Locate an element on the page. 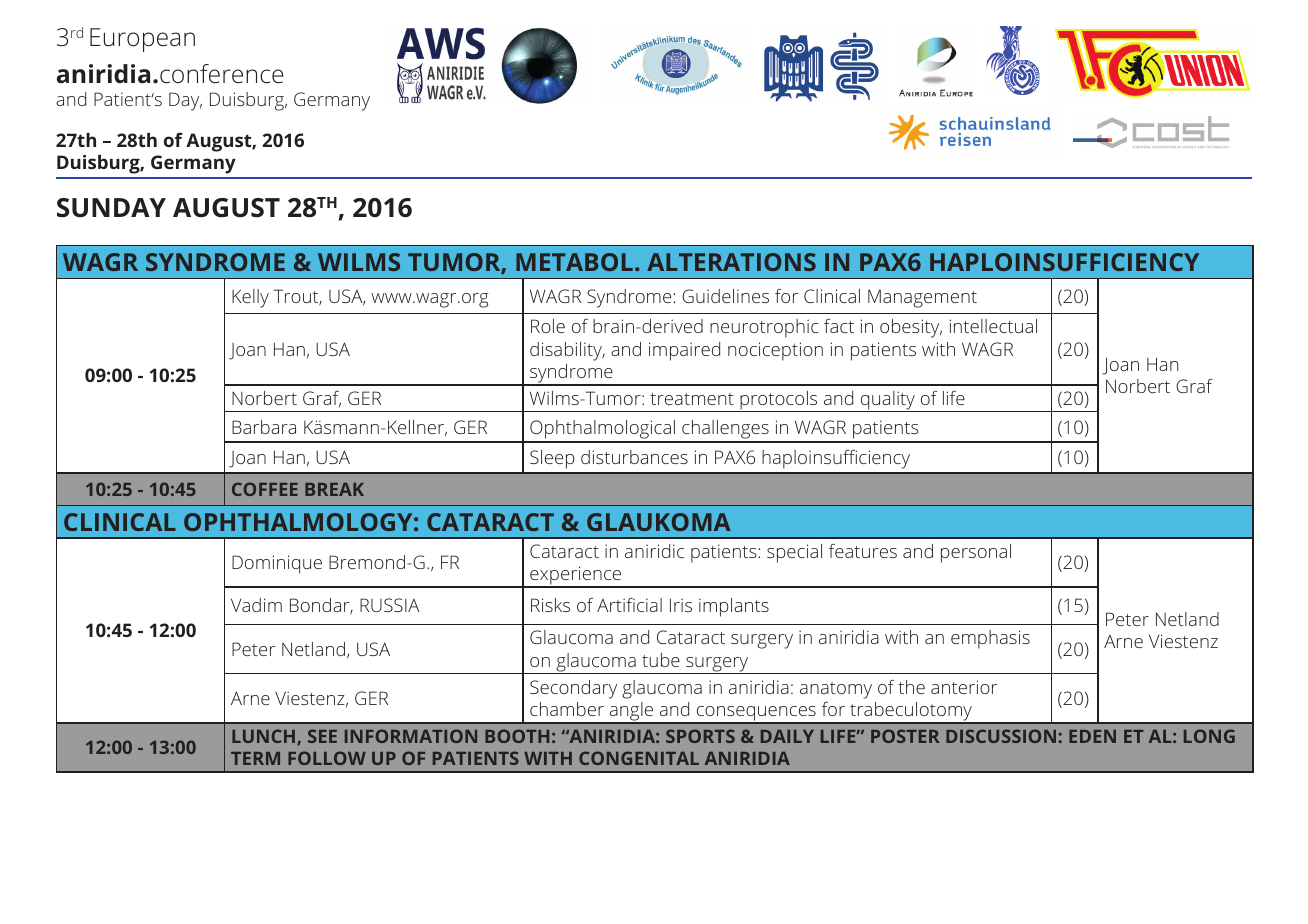  European is located at coordinates (142, 40).
